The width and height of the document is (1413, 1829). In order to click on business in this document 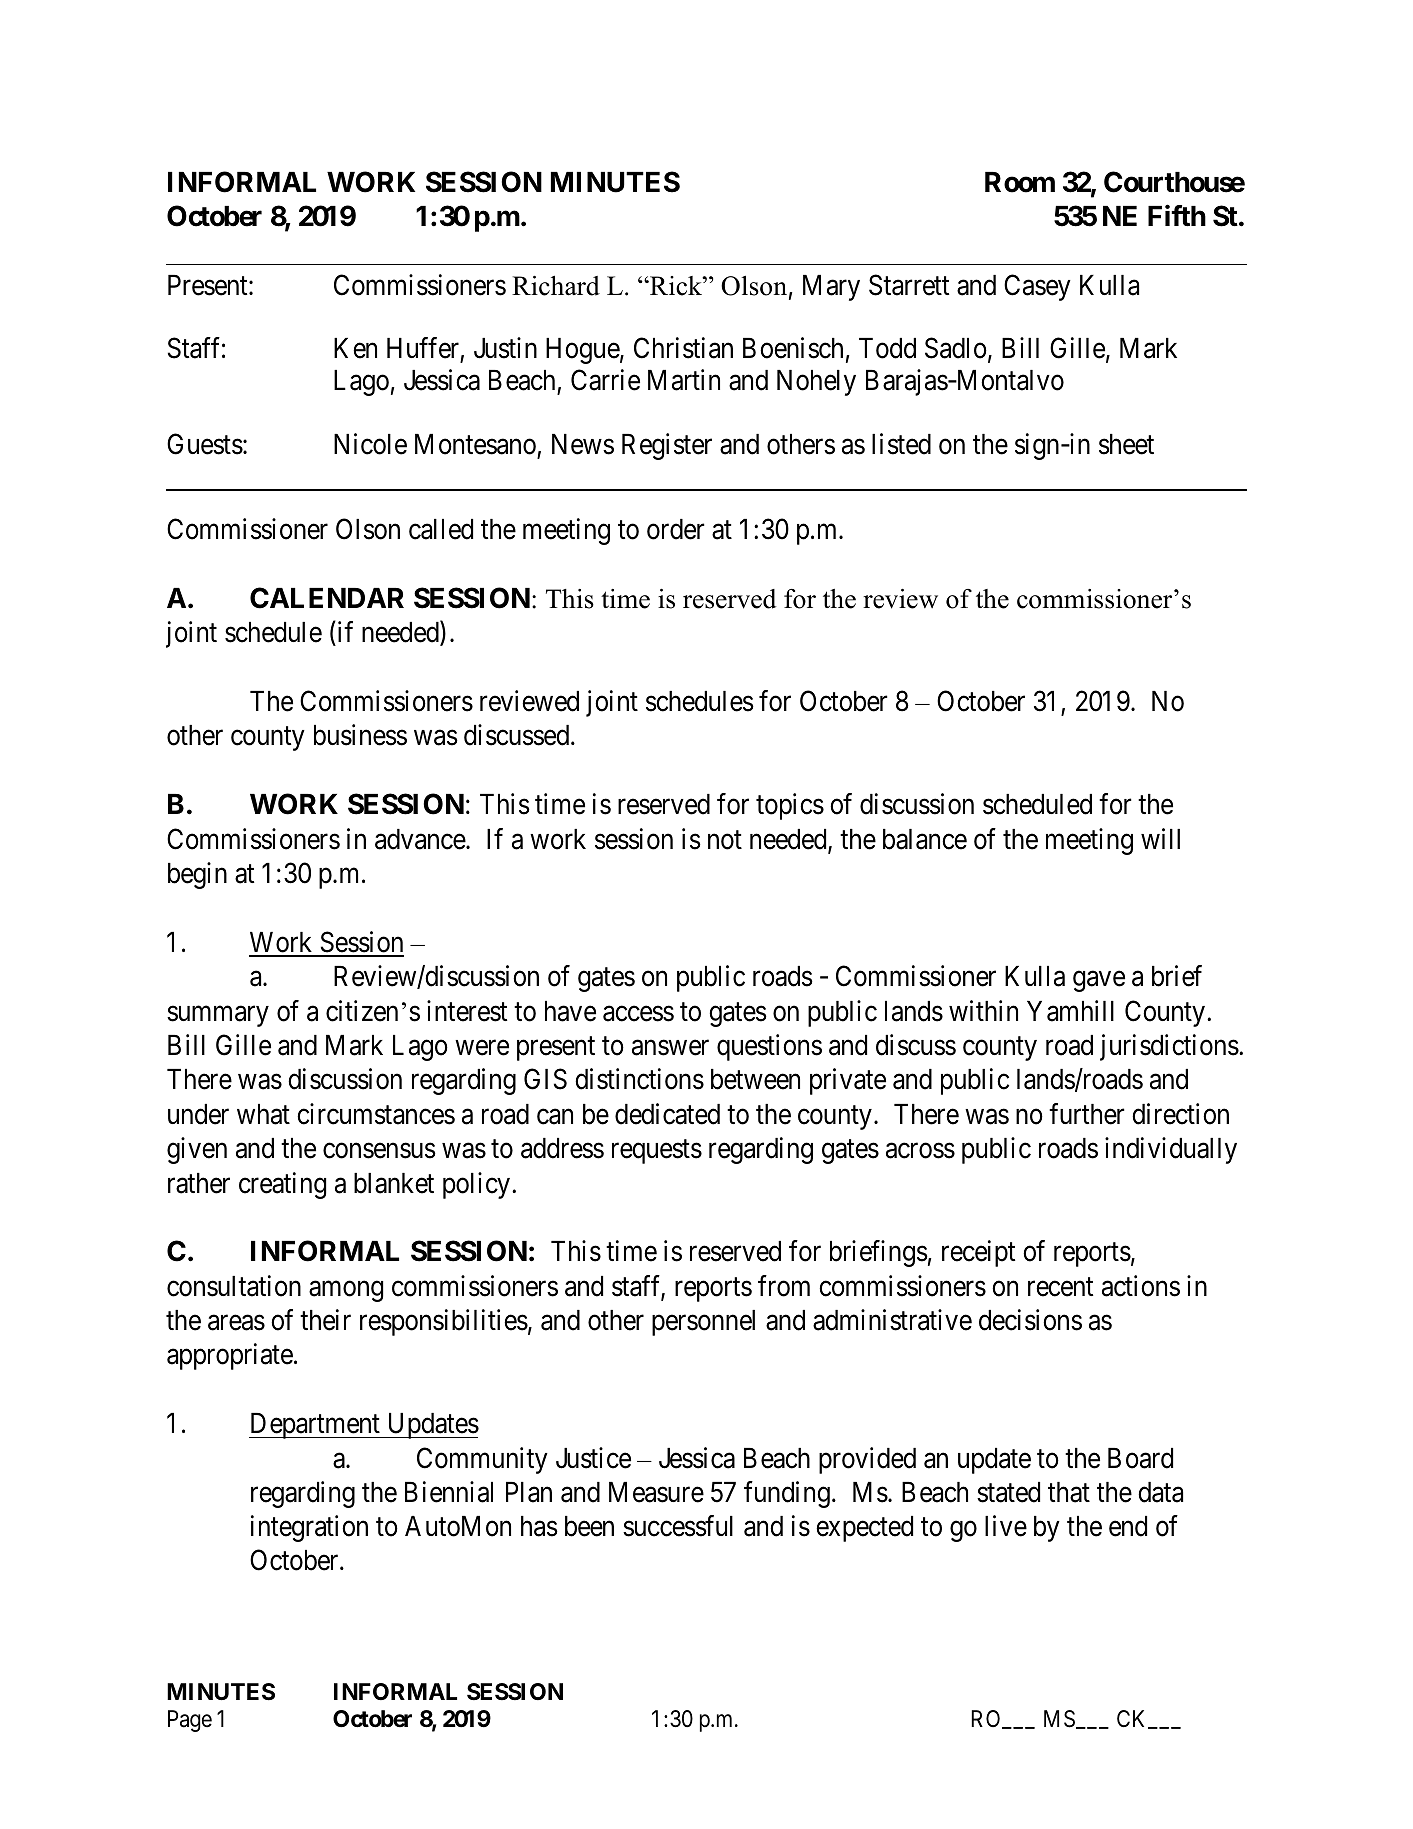, I will do `click(360, 735)`.
